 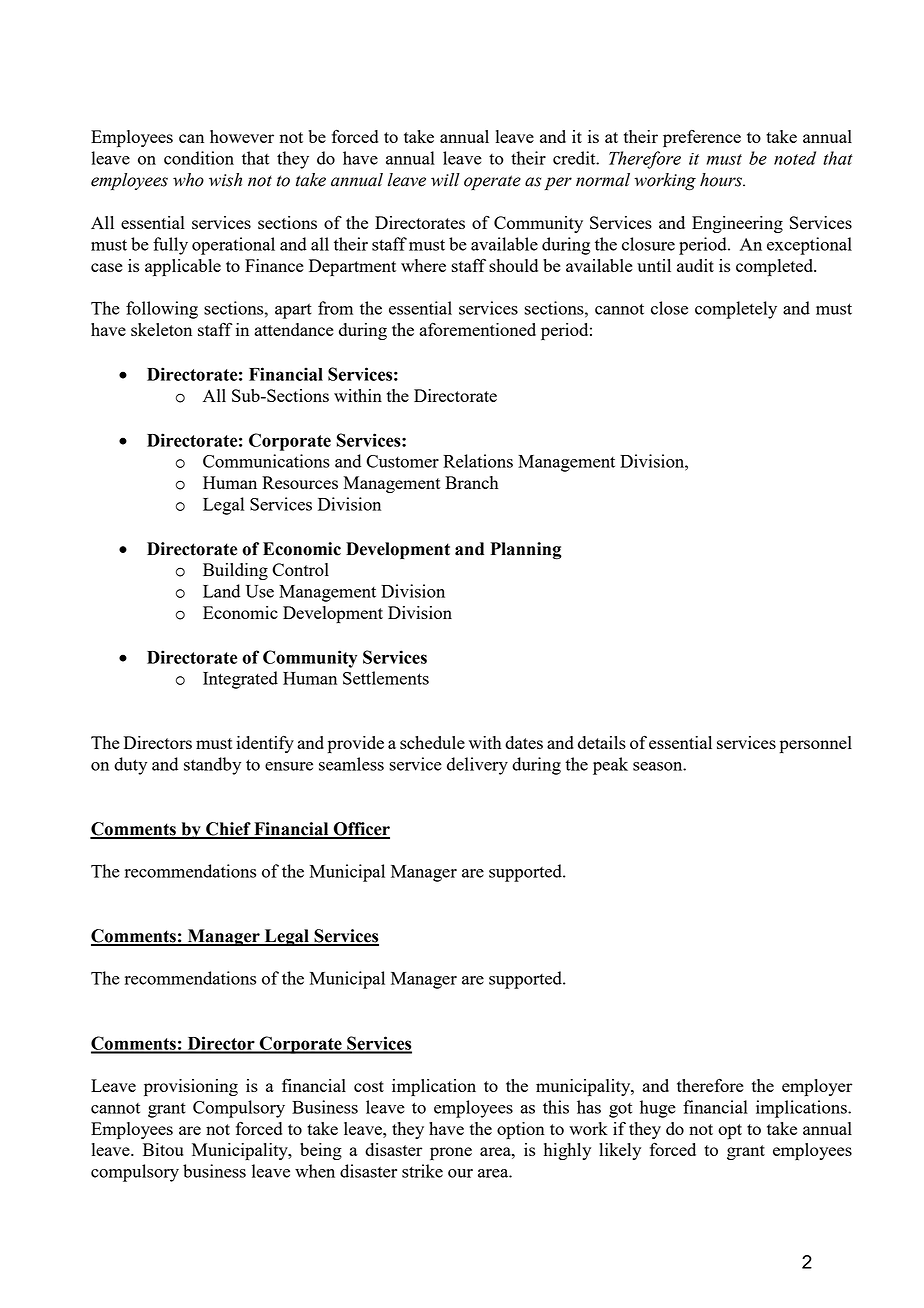 What do you see at coordinates (266, 461) in the screenshot?
I see `Communications` at bounding box center [266, 461].
